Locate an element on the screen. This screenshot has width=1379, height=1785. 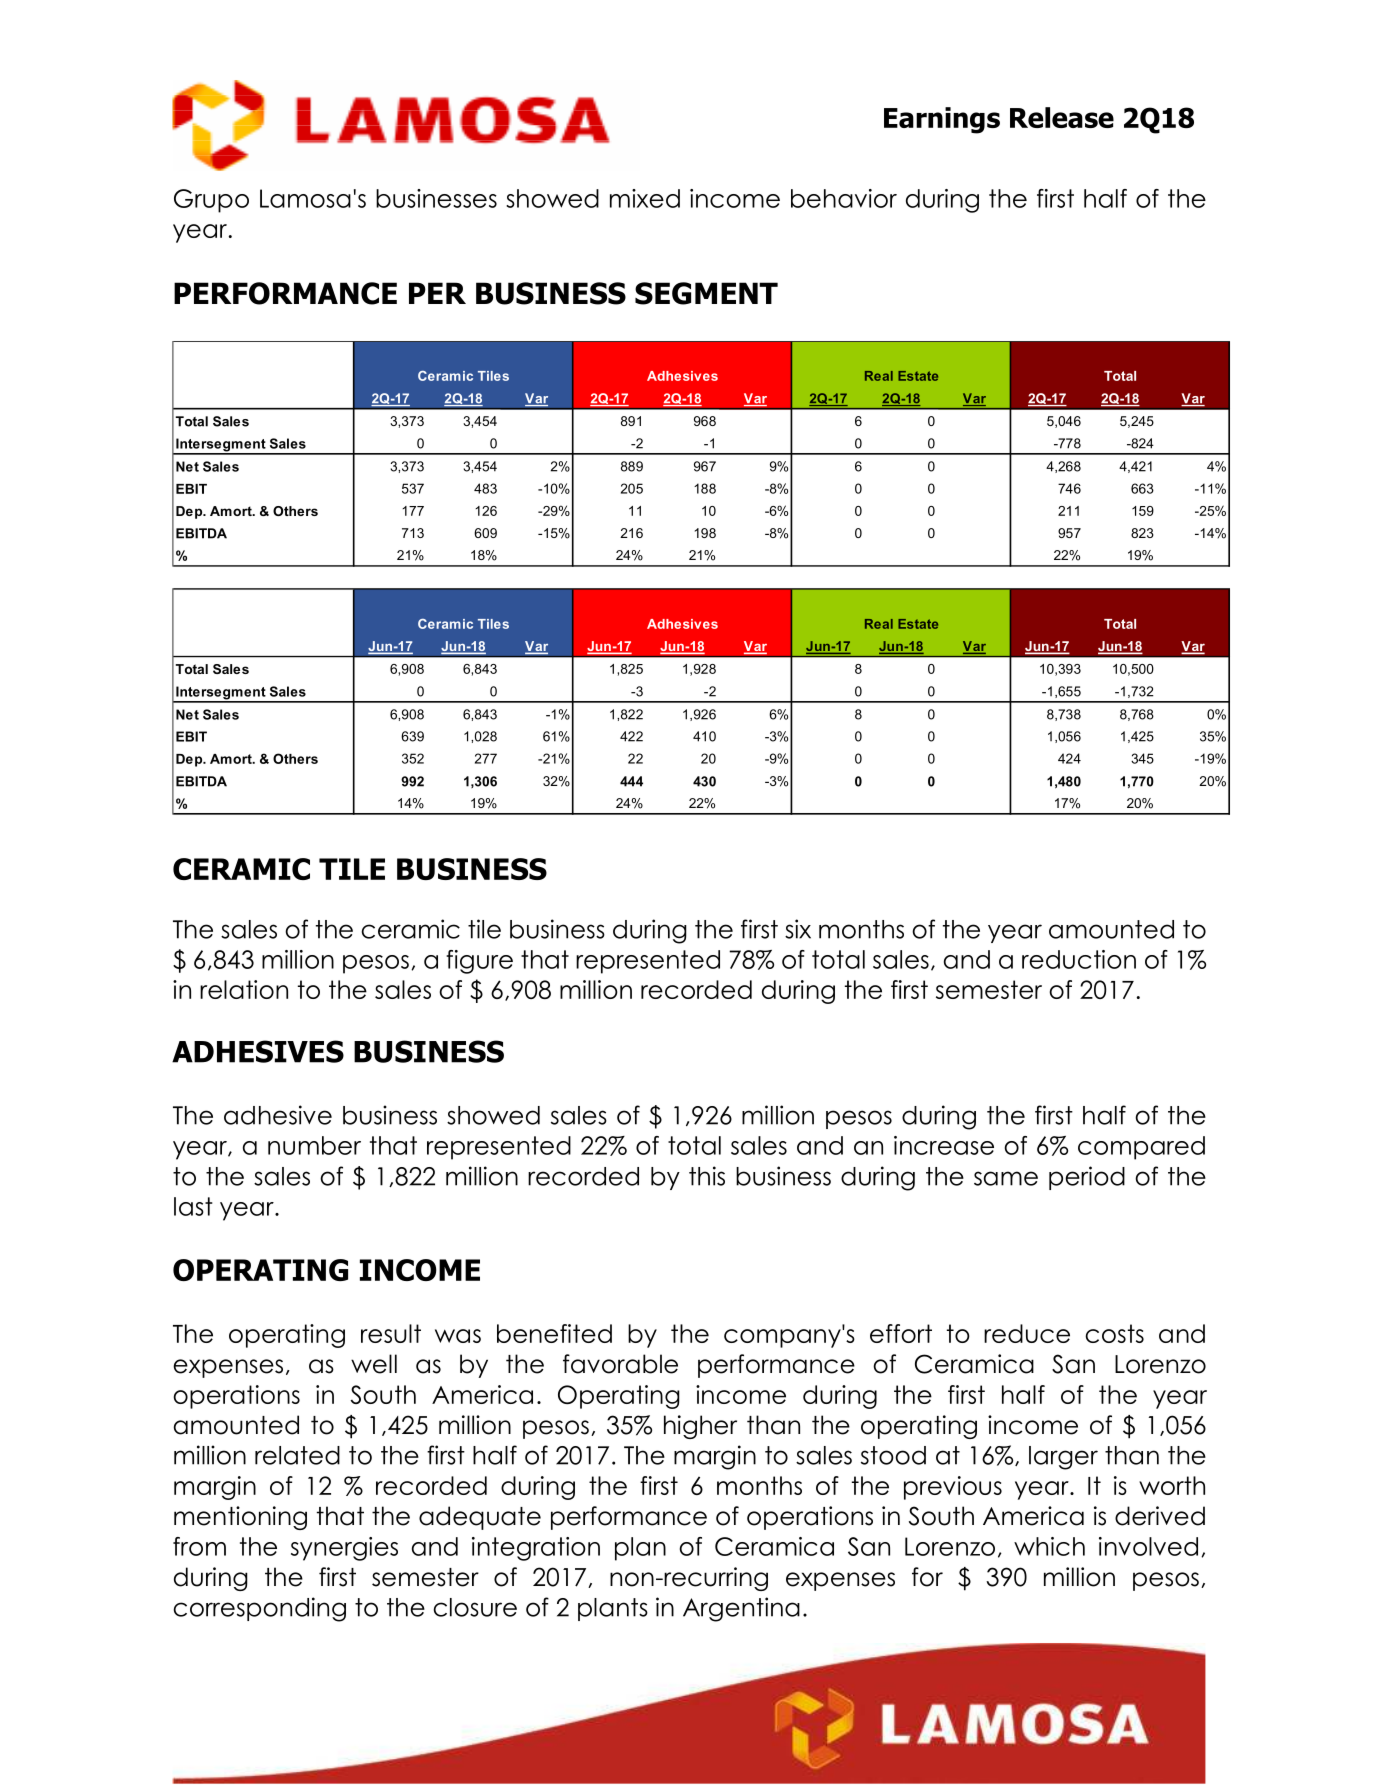
which is located at coordinates (1049, 1546).
